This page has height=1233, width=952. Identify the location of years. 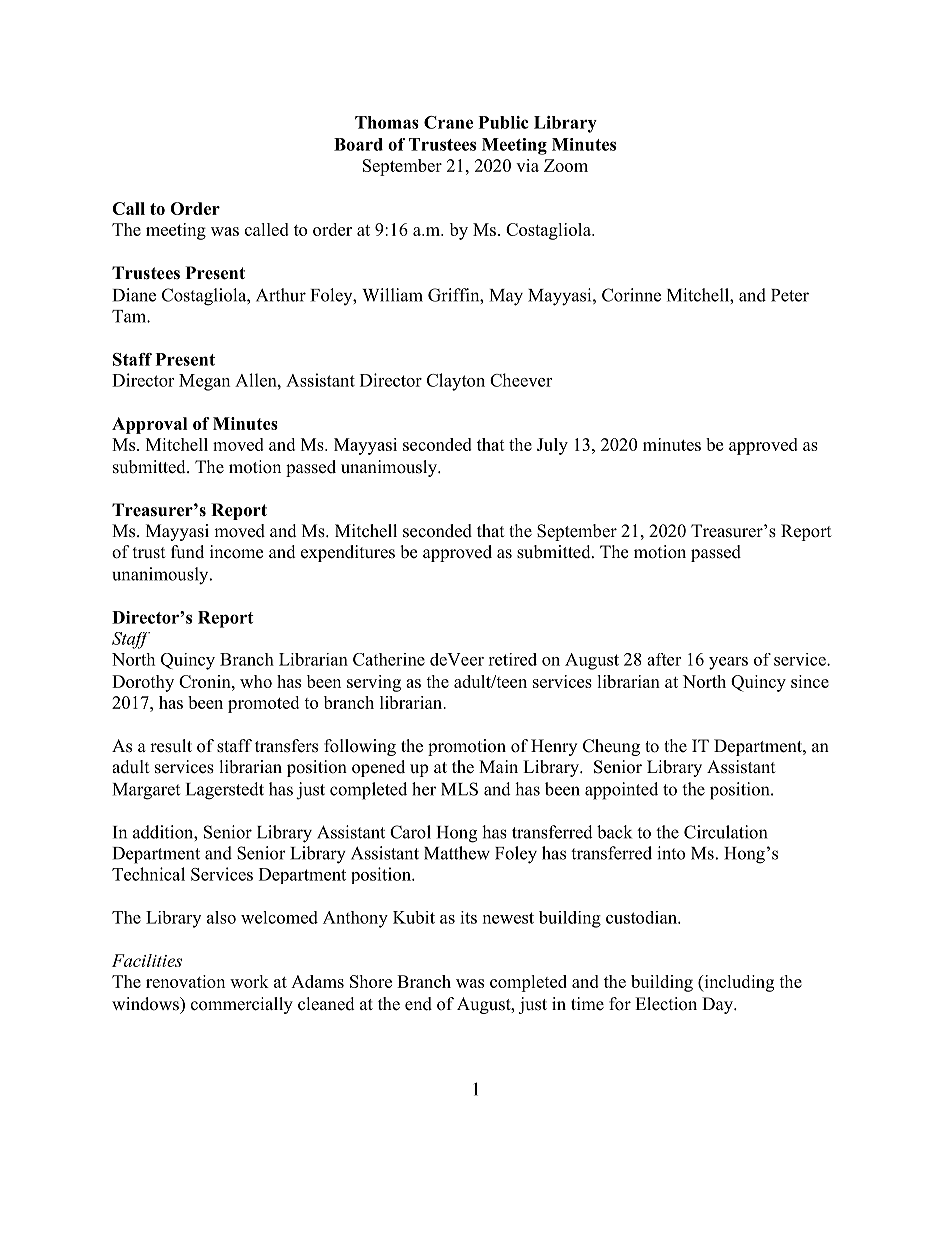
(728, 663).
